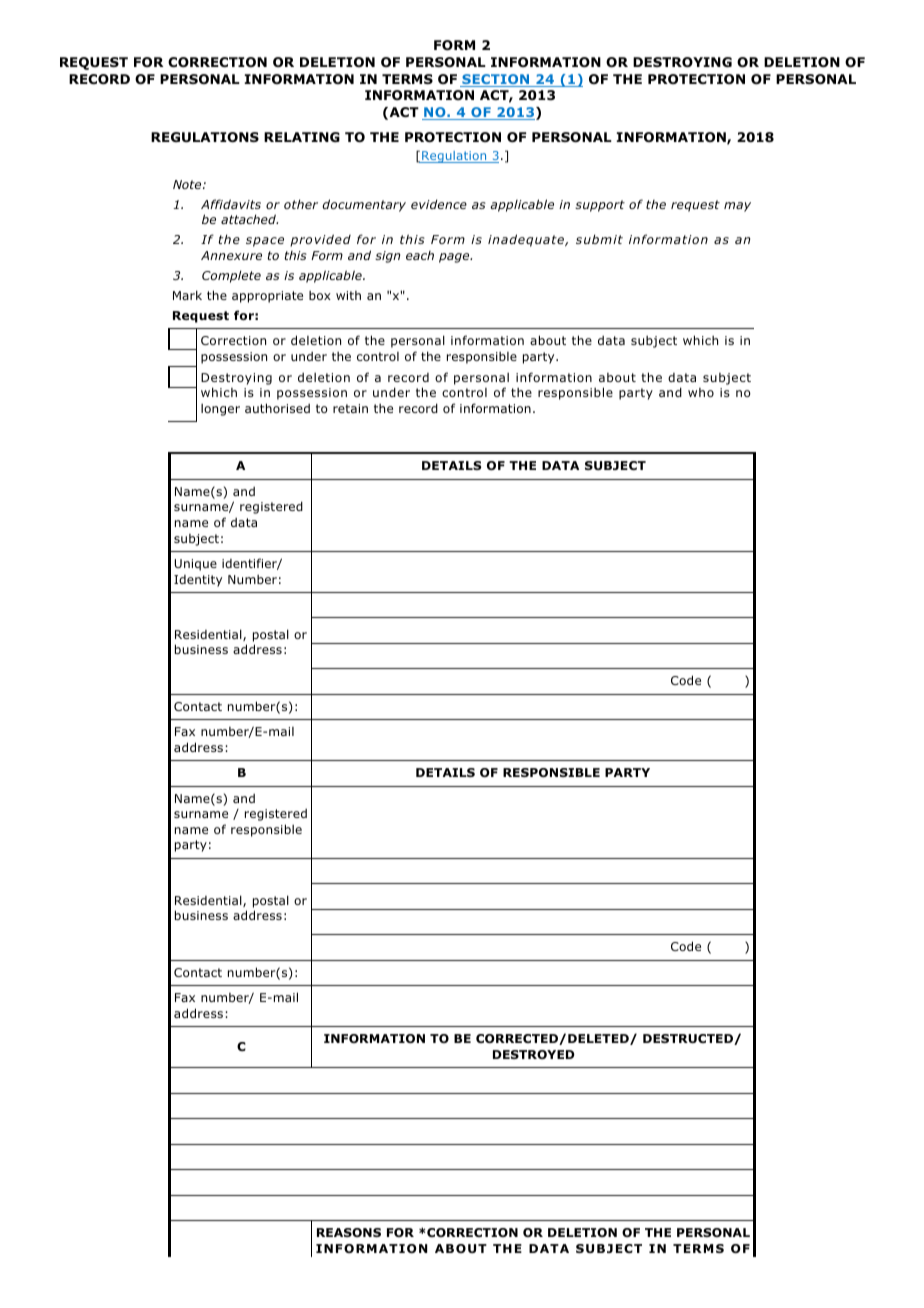  What do you see at coordinates (196, 565) in the screenshot?
I see `Unique` at bounding box center [196, 565].
